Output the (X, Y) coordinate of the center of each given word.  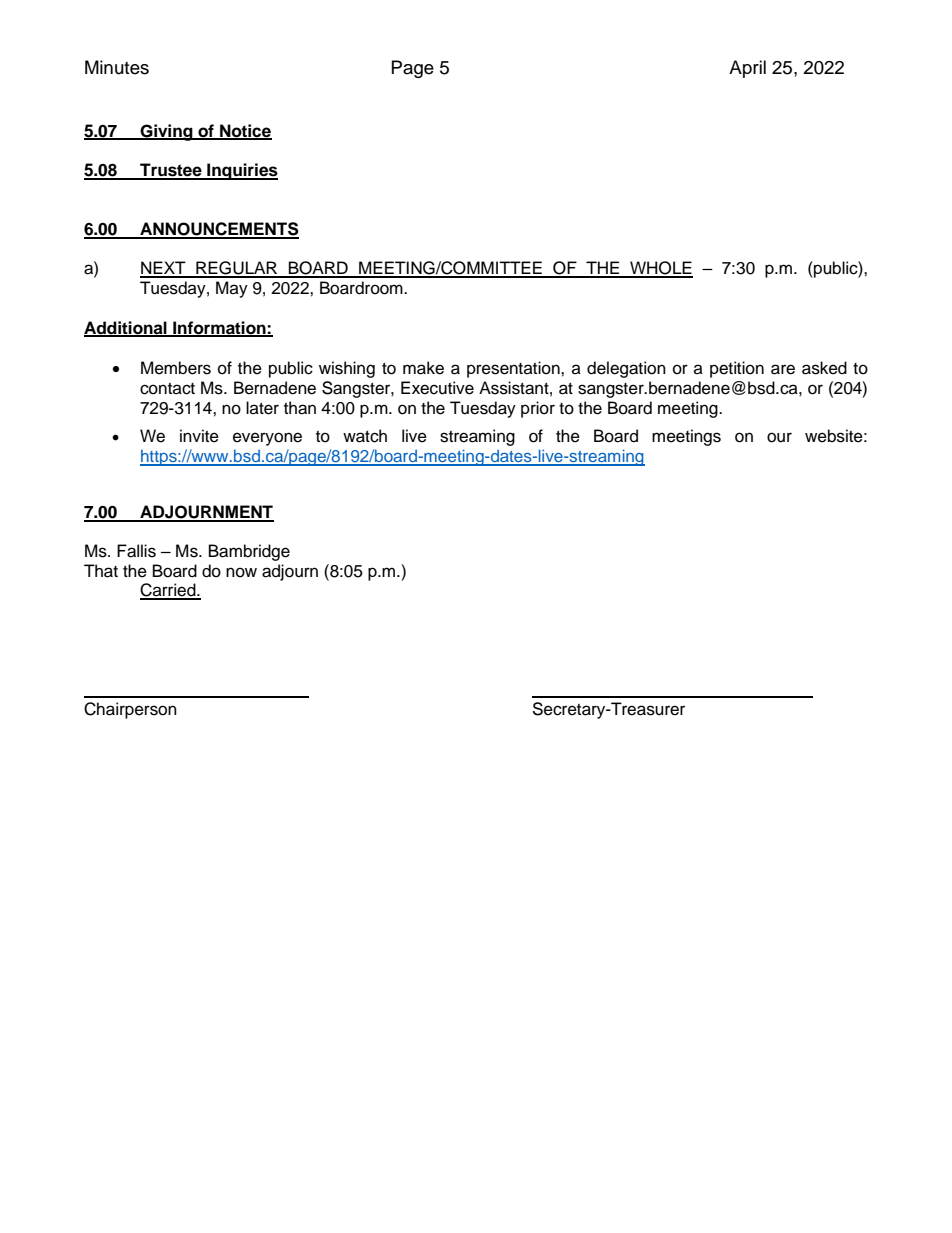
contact (167, 389)
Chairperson (130, 710)
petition (737, 369)
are (783, 369)
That (101, 571)
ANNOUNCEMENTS (218, 230)
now (241, 572)
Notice (245, 131)
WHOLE (660, 269)
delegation (626, 369)
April (747, 69)
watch (365, 436)
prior (538, 409)
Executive (437, 388)
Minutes (117, 67)
